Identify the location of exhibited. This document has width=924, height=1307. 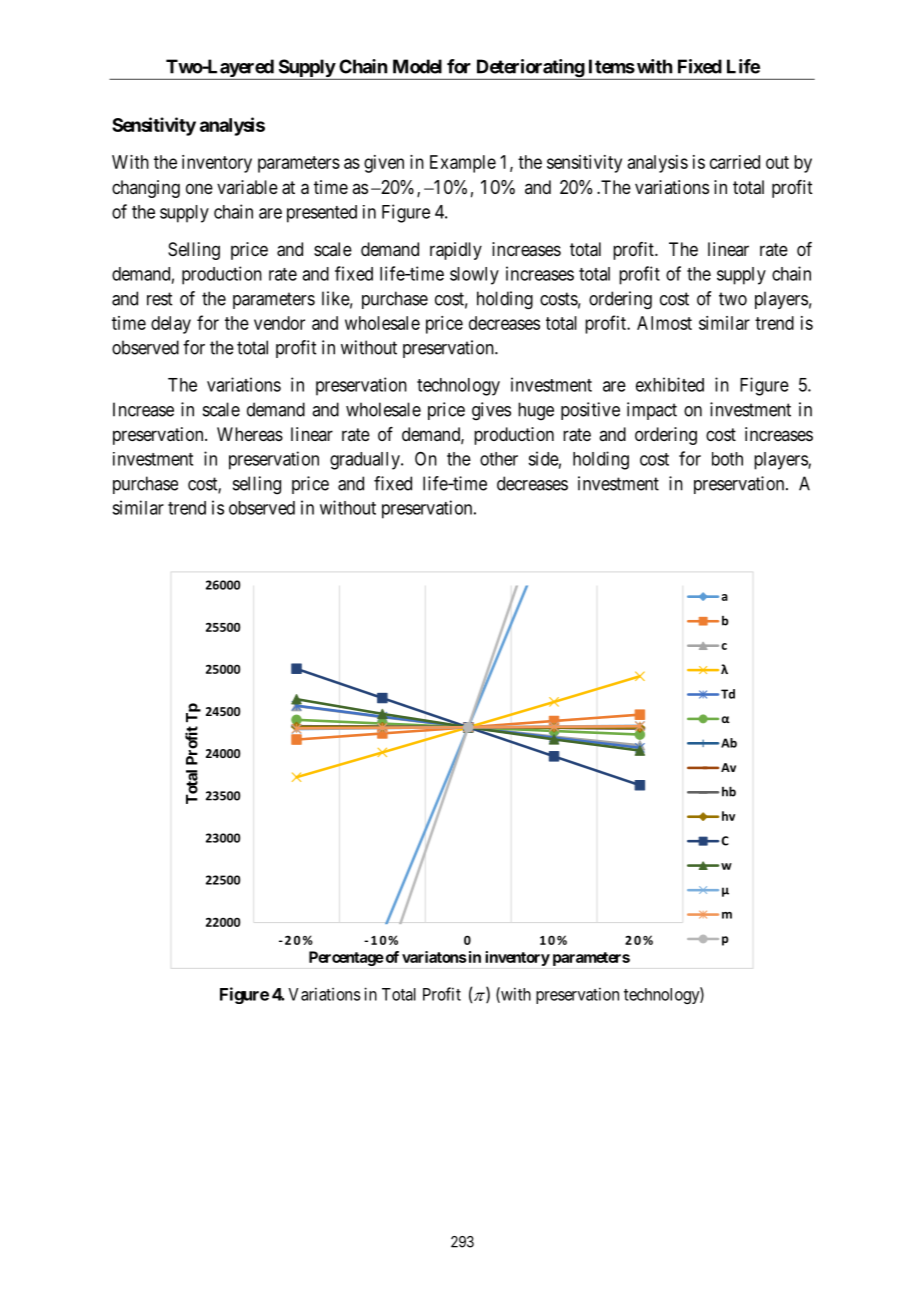
(670, 384).
